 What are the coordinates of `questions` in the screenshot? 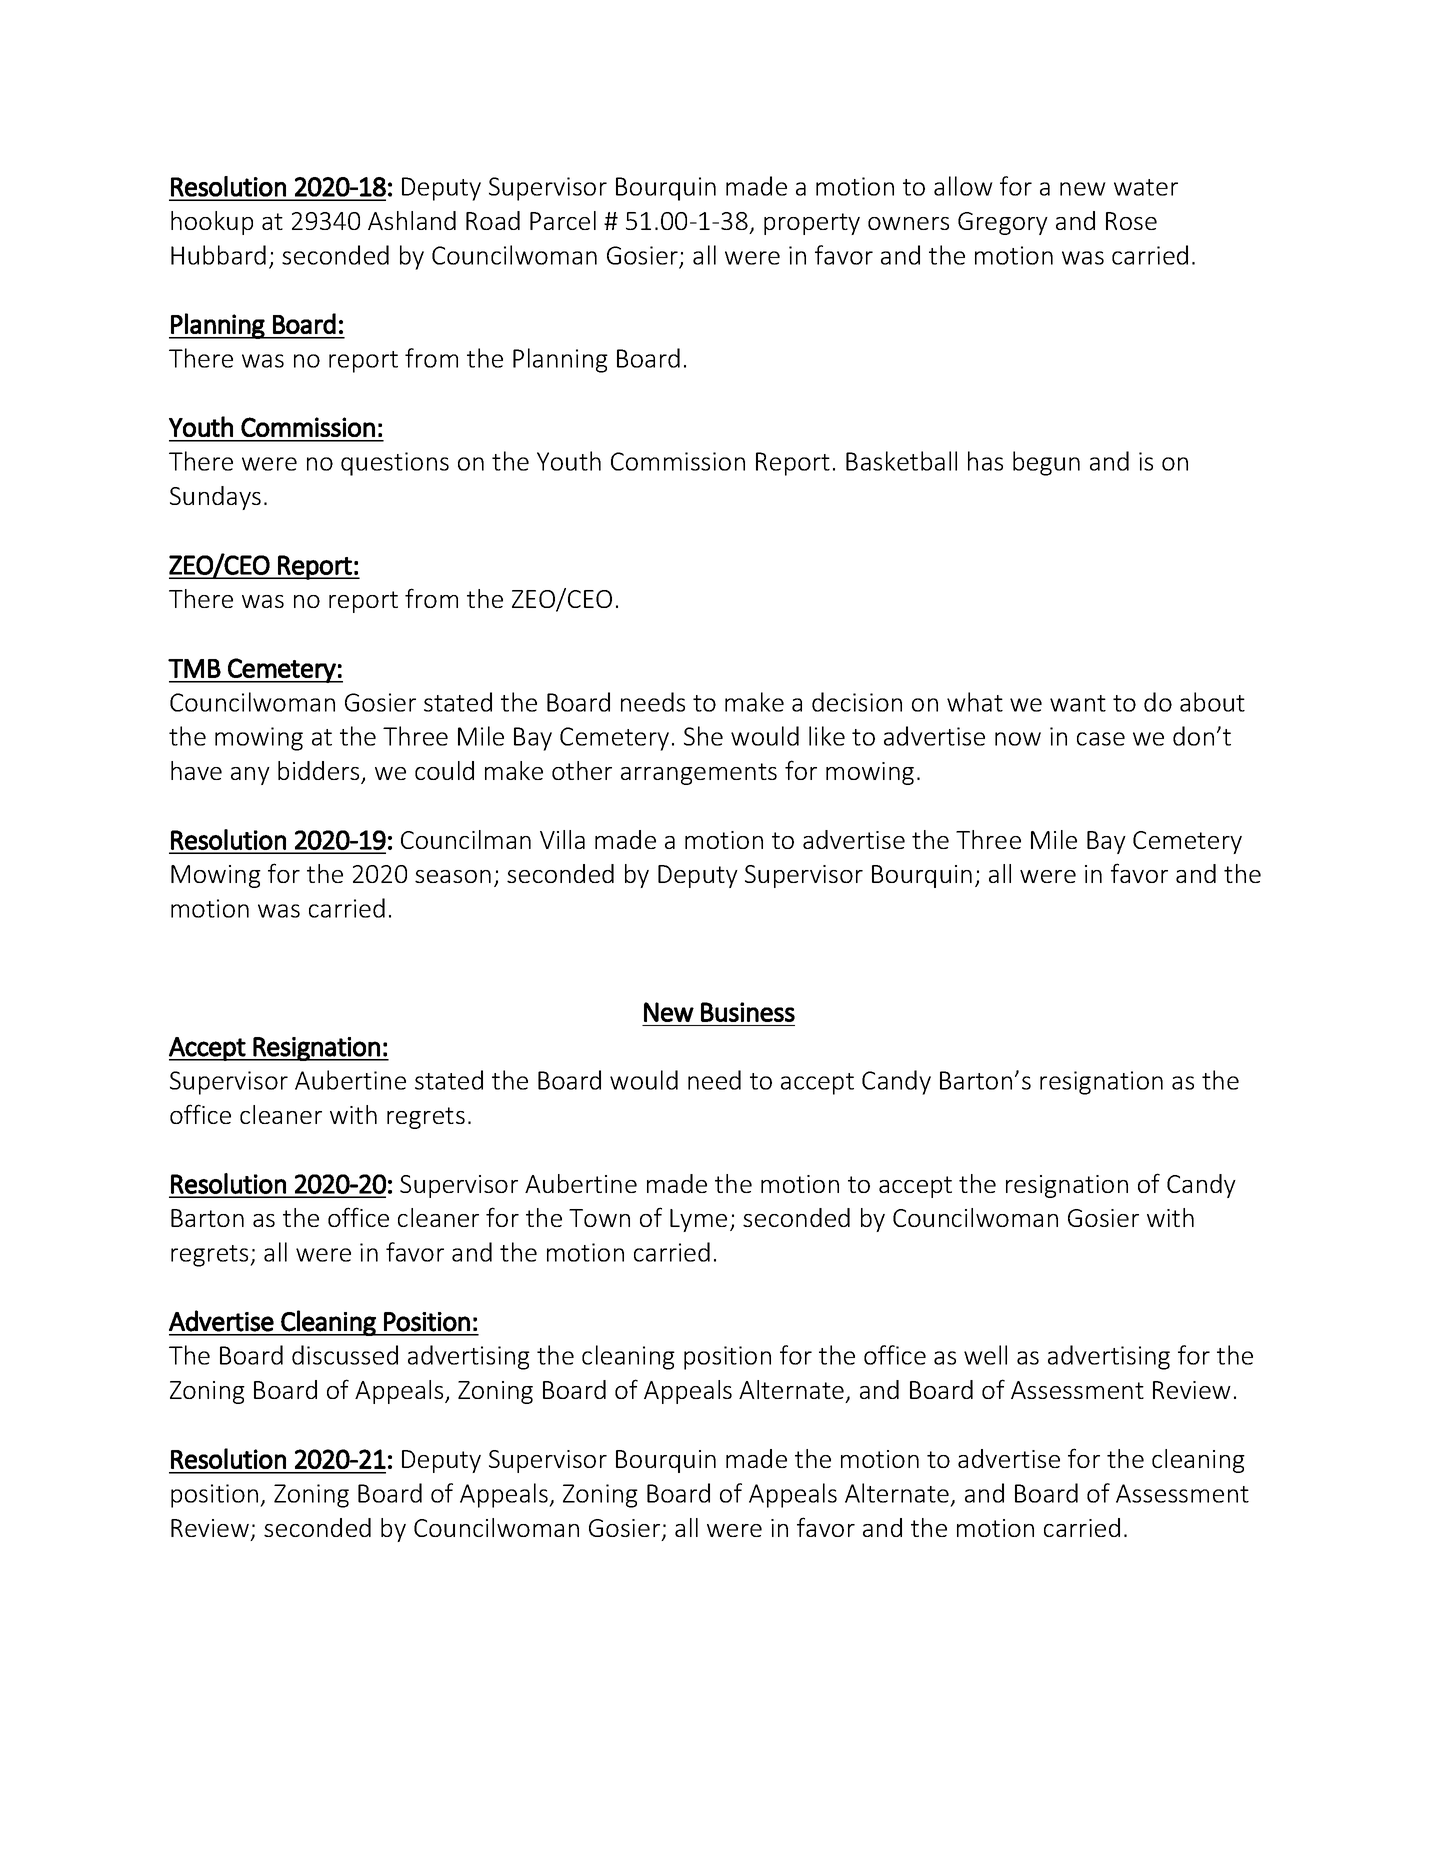 It's located at (395, 464).
